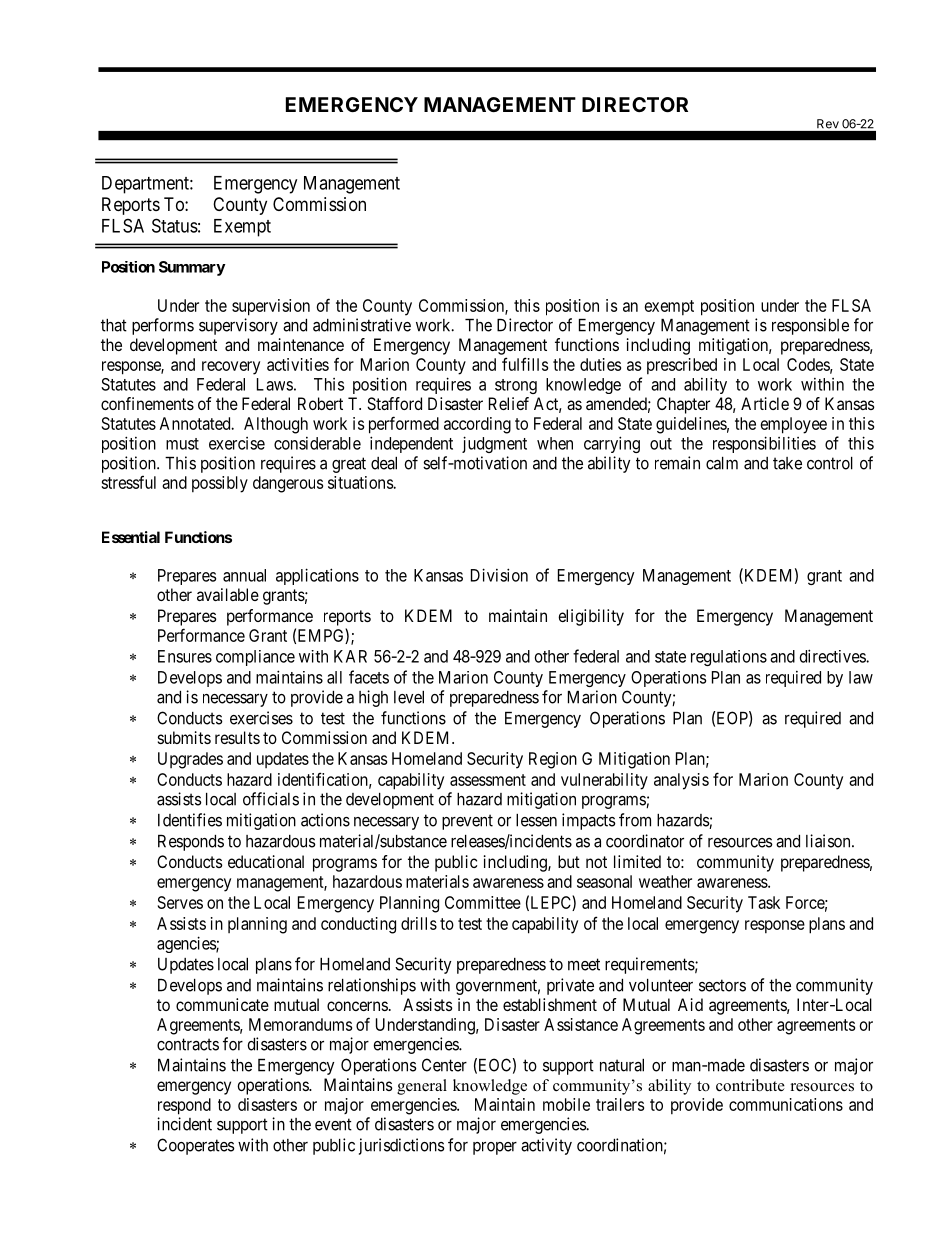  Describe the element at coordinates (729, 658) in the image. I see `regulations` at that location.
